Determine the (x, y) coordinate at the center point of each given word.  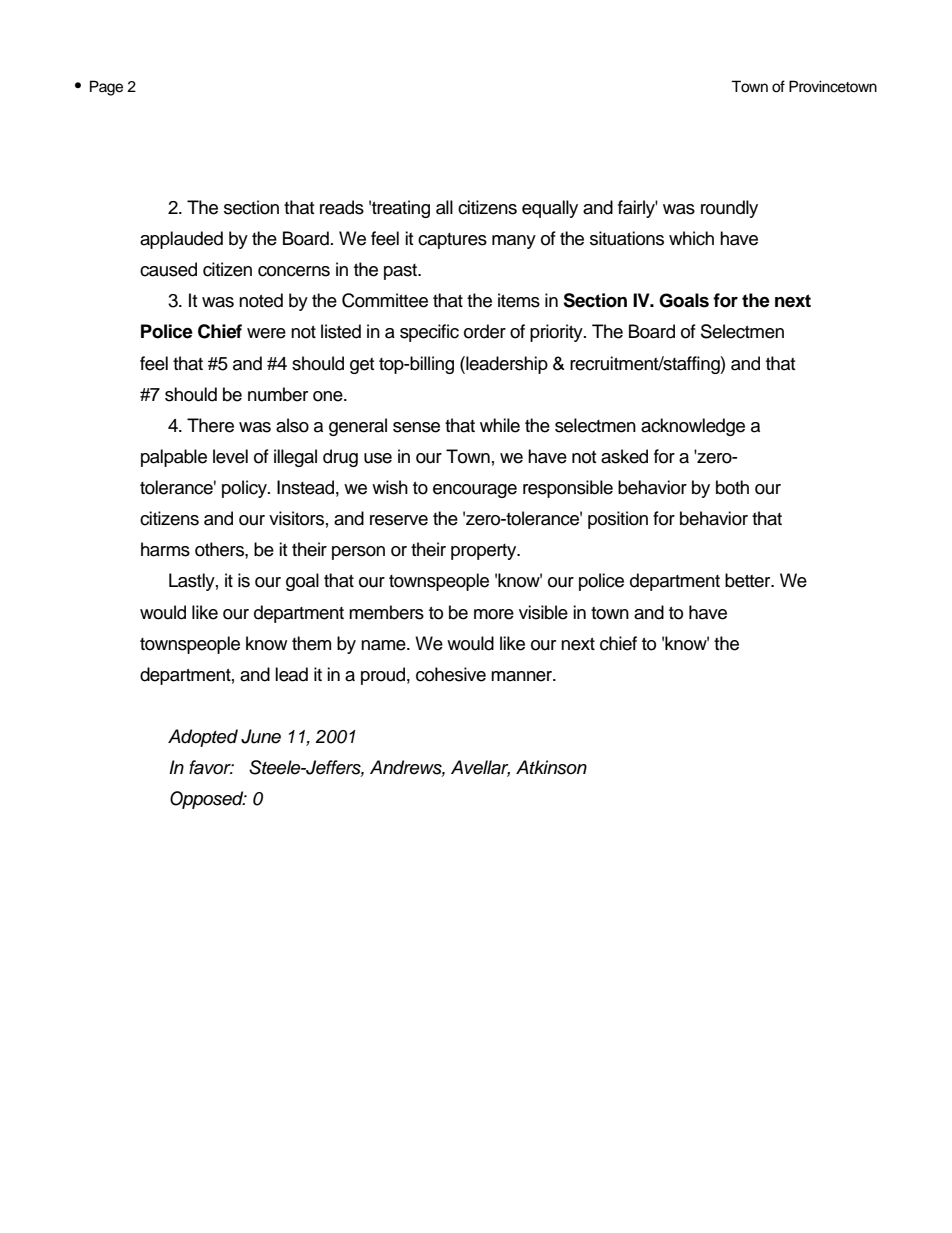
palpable (174, 458)
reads (342, 207)
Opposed (208, 800)
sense (416, 427)
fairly (638, 209)
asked (624, 456)
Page (106, 88)
